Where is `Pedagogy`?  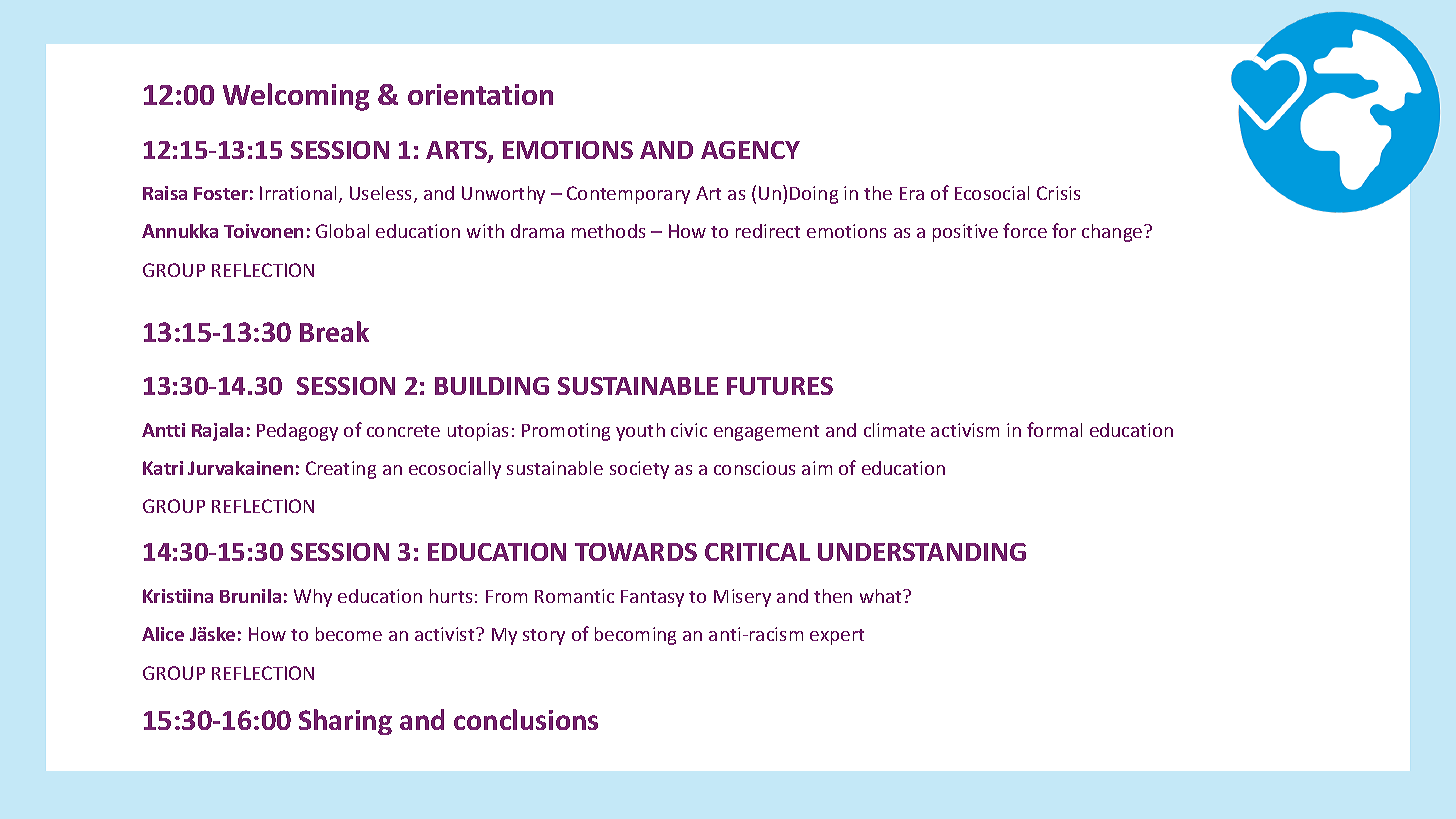 Pedagogy is located at coordinates (297, 432).
